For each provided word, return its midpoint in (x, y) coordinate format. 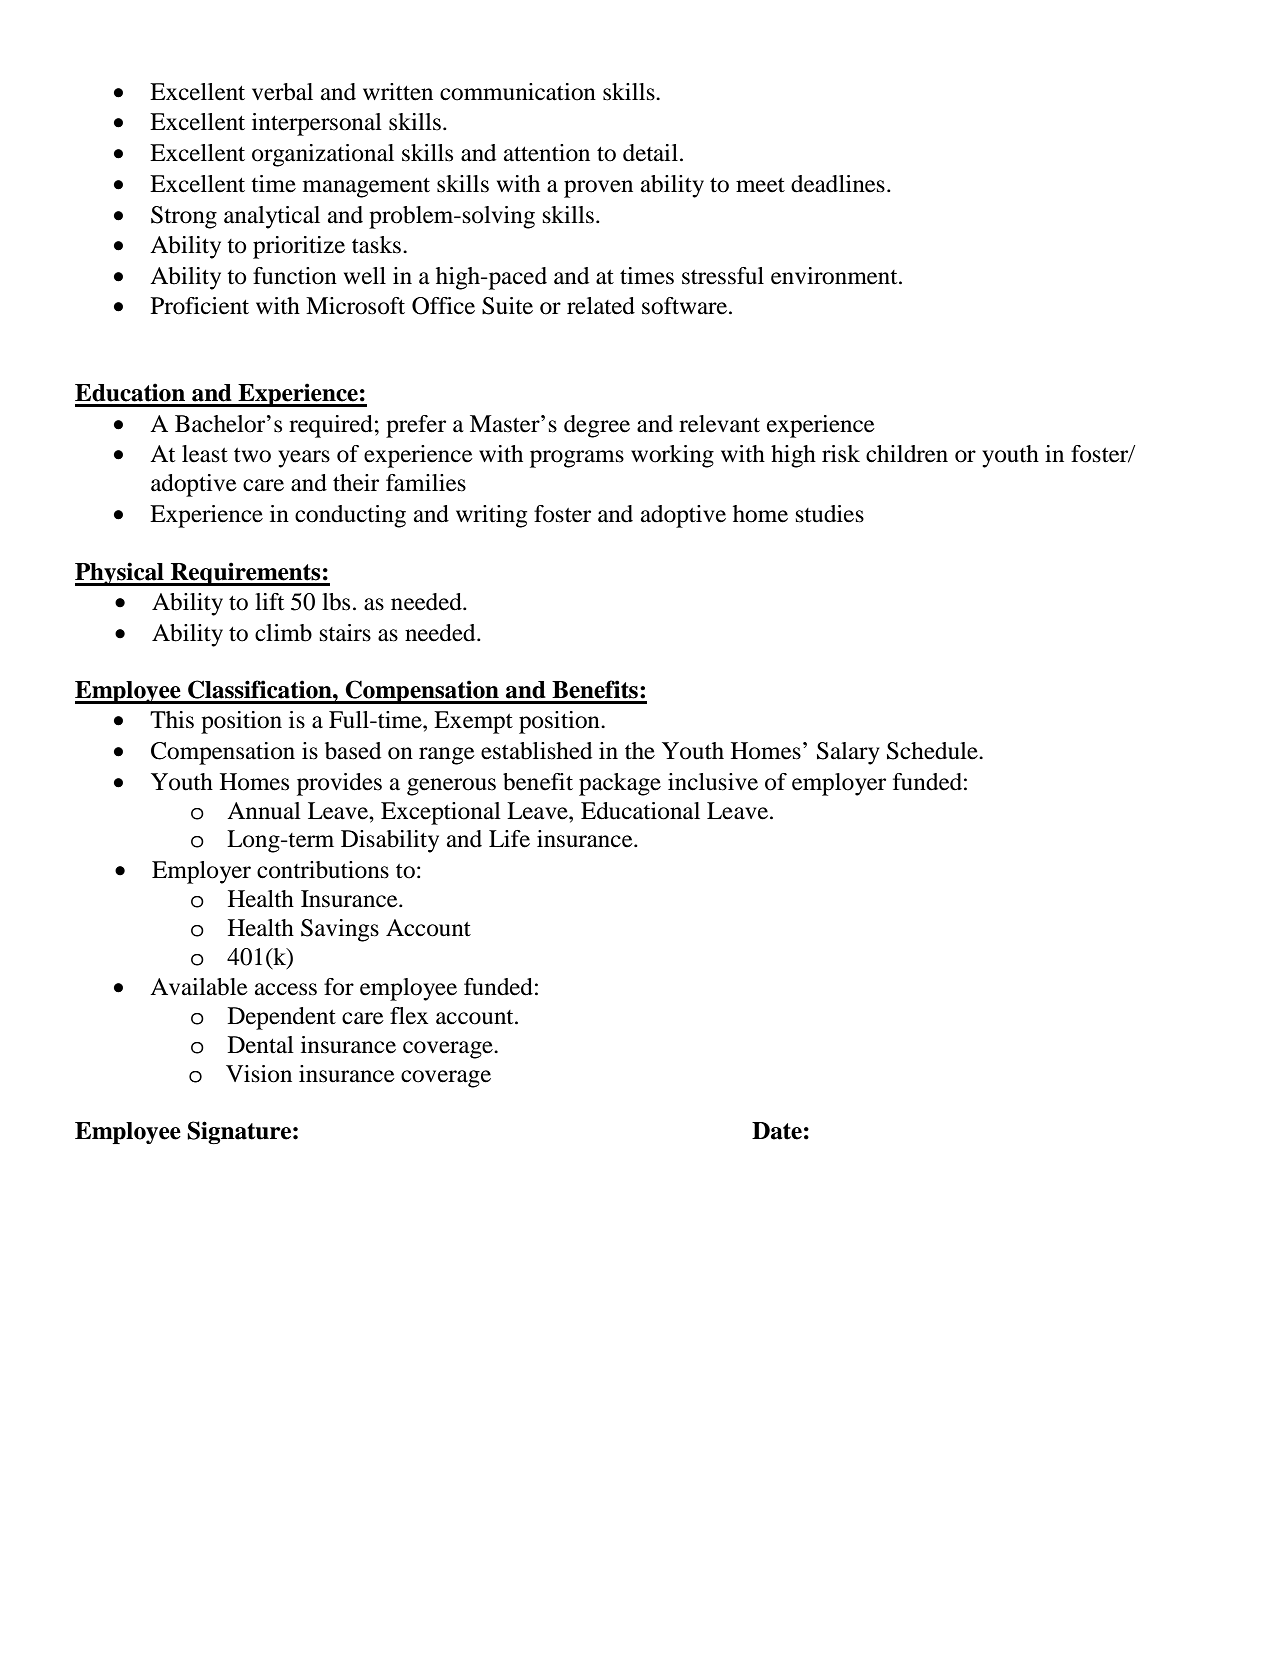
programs (577, 459)
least (205, 454)
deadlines (838, 184)
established (536, 751)
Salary (848, 753)
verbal (282, 92)
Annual (264, 811)
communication (518, 92)
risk (841, 454)
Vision (259, 1074)
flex (409, 1016)
